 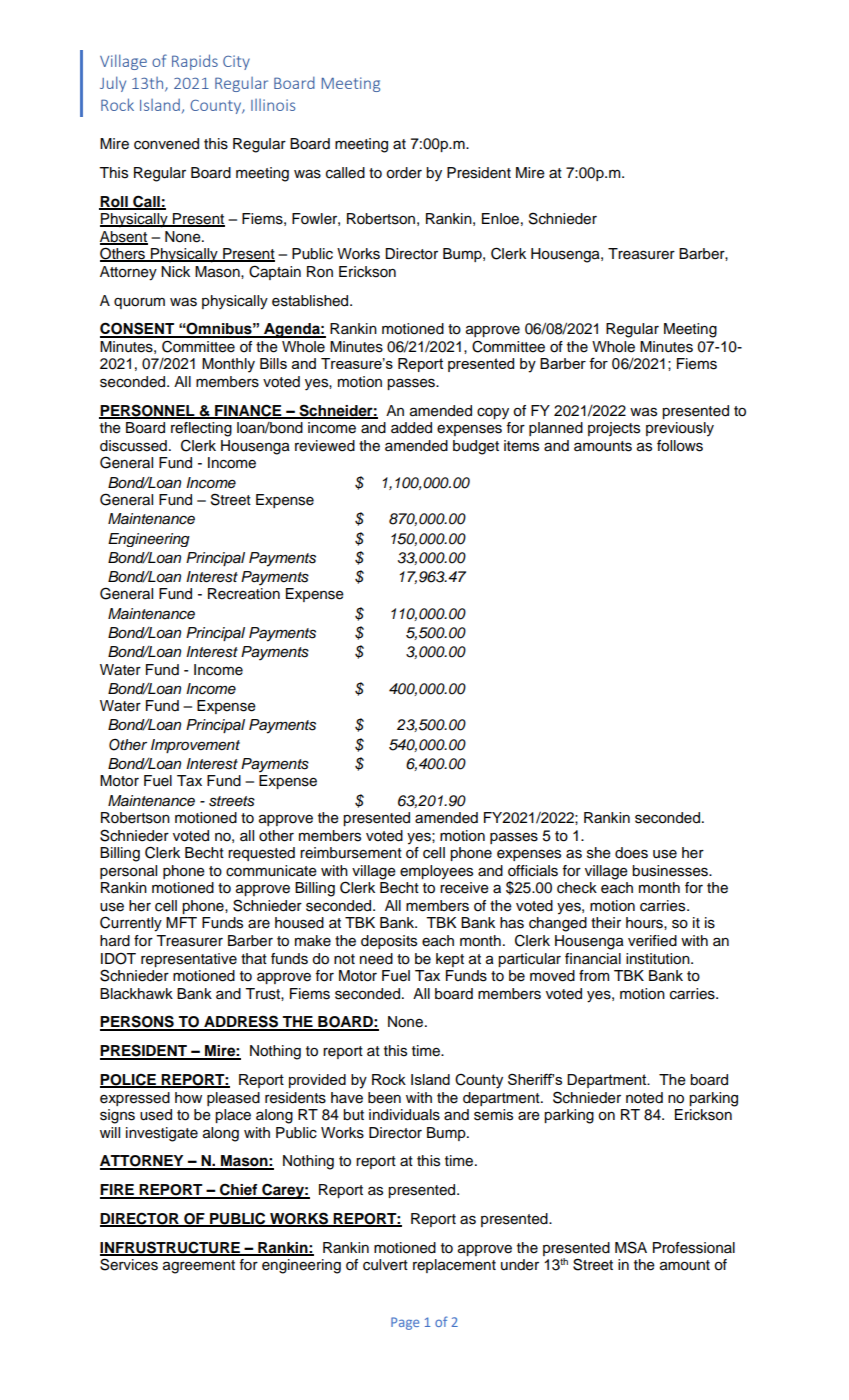 What do you see at coordinates (351, 853) in the document?
I see `reimbursement` at bounding box center [351, 853].
